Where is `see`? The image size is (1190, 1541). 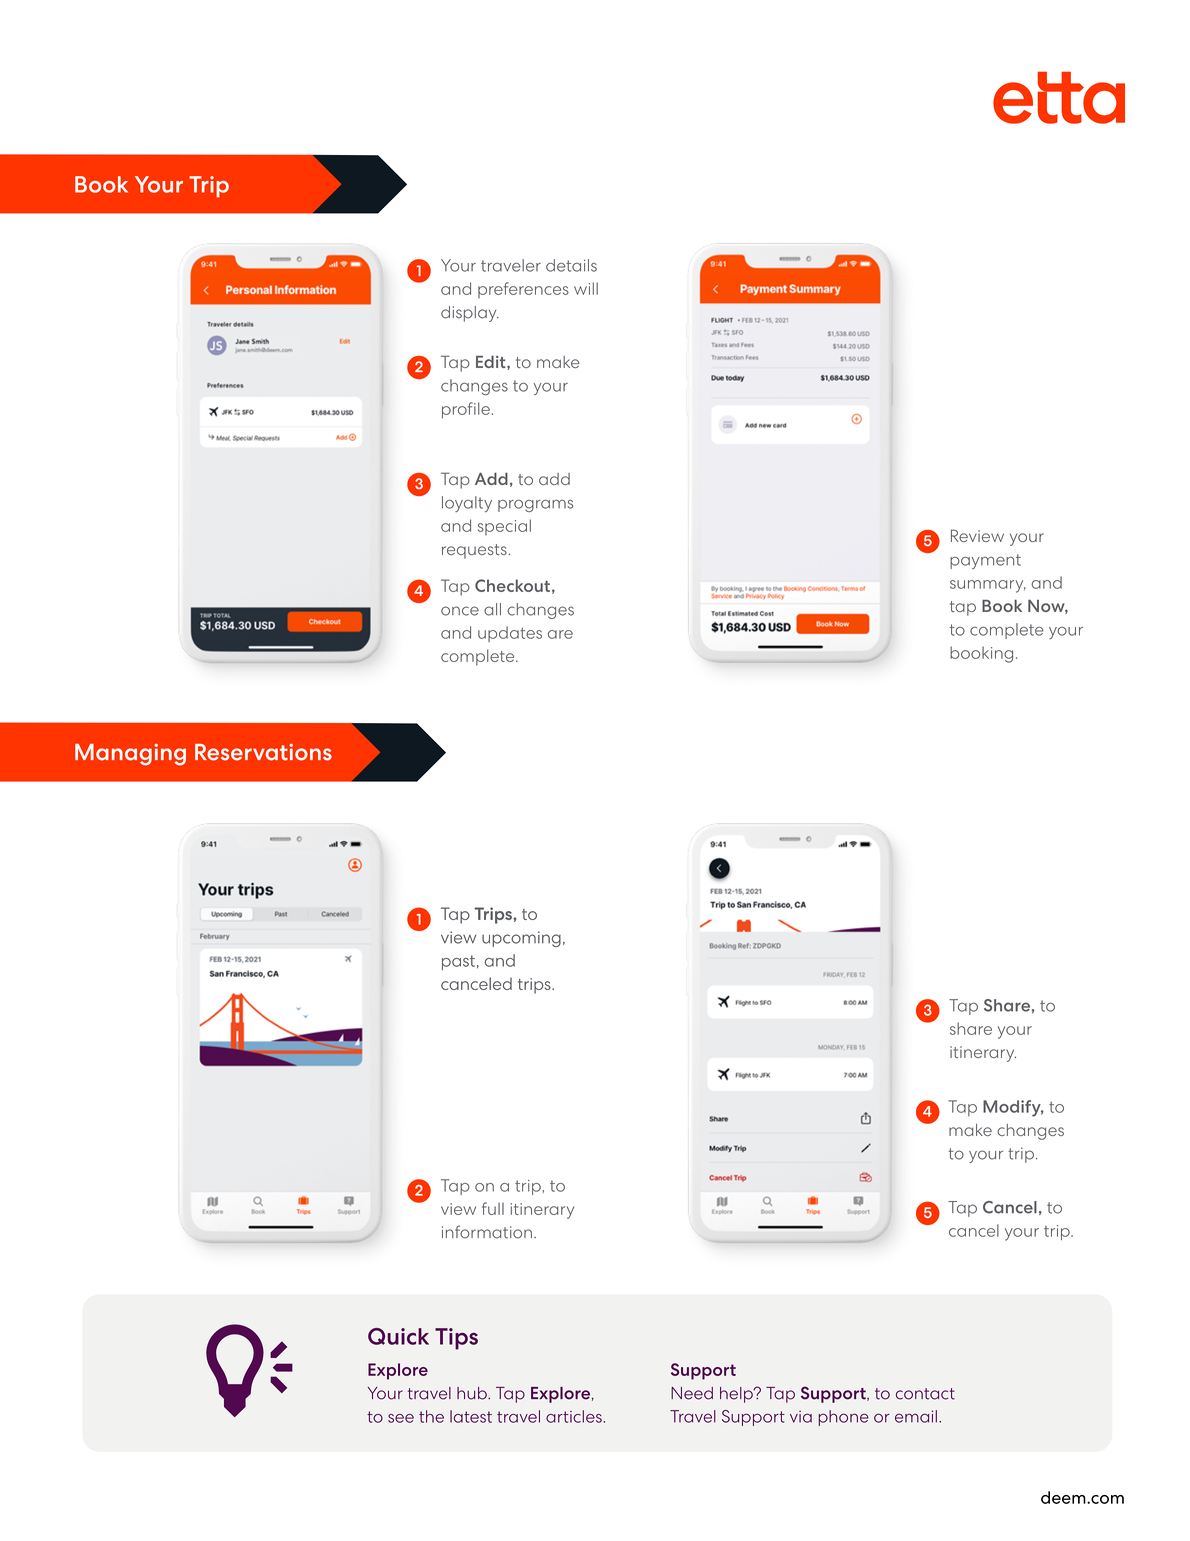
see is located at coordinates (401, 1418).
